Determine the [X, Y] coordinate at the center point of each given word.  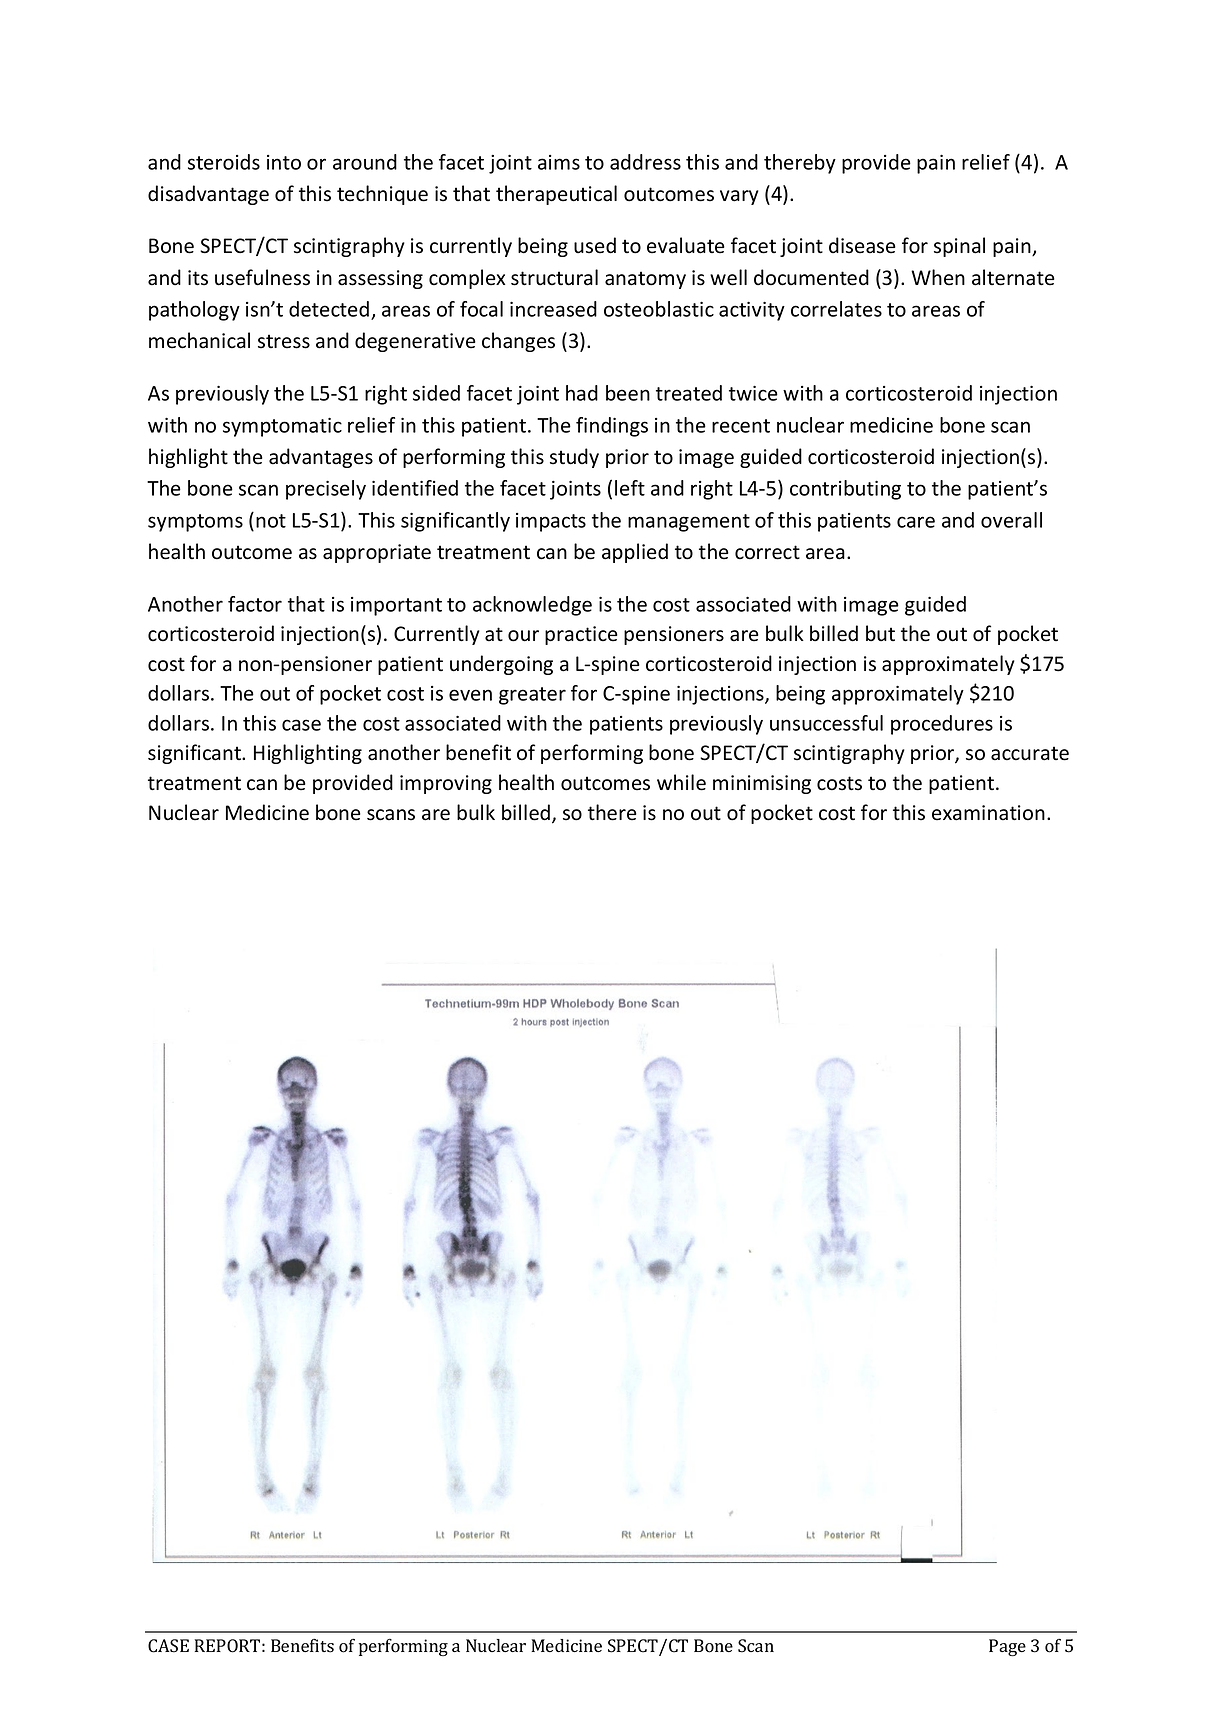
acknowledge [532, 606]
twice [753, 393]
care [916, 522]
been [628, 393]
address [645, 162]
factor [255, 604]
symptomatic [282, 427]
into [284, 162]
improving [446, 784]
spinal [959, 247]
